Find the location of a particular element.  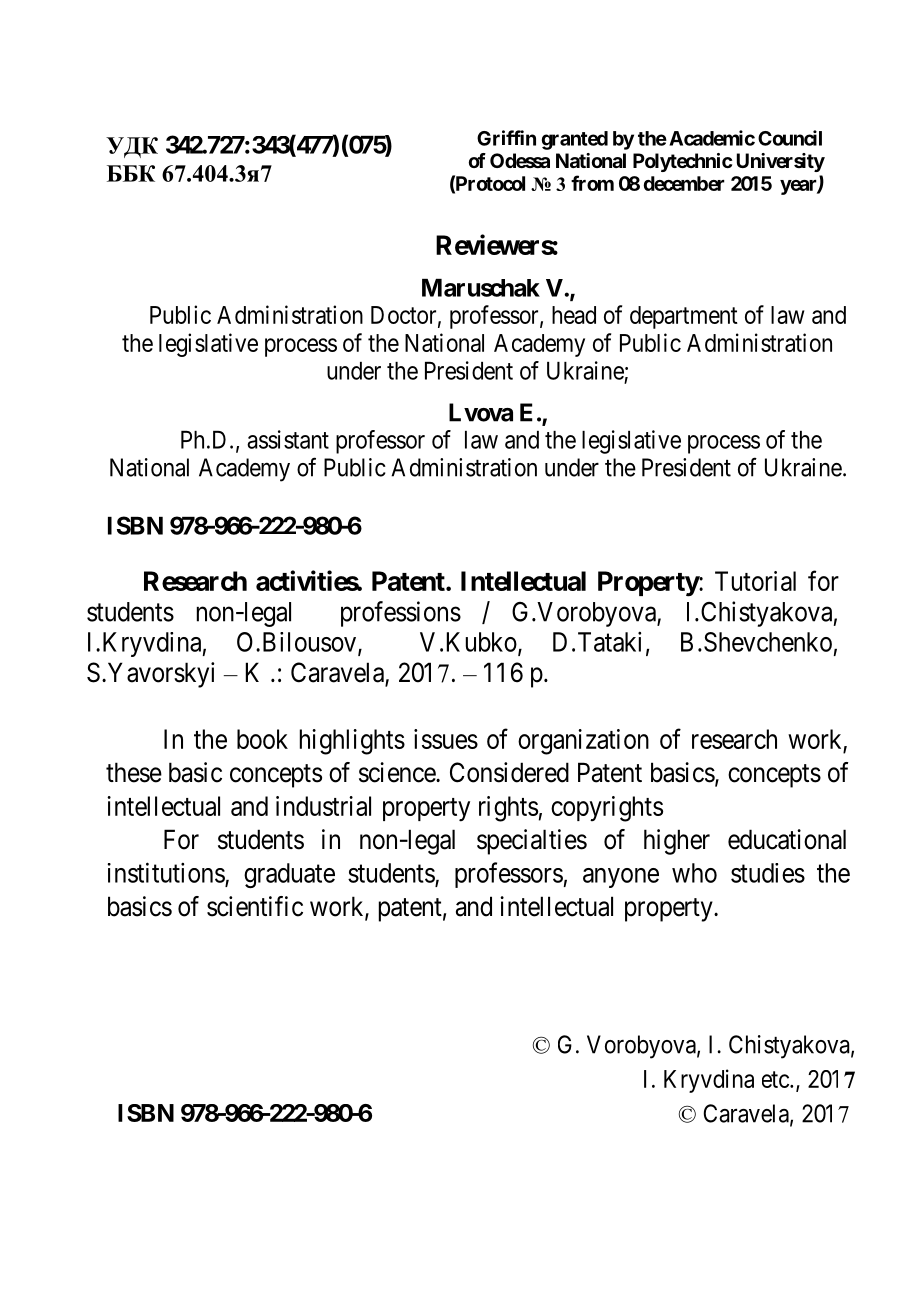

etc is located at coordinates (776, 1079).
